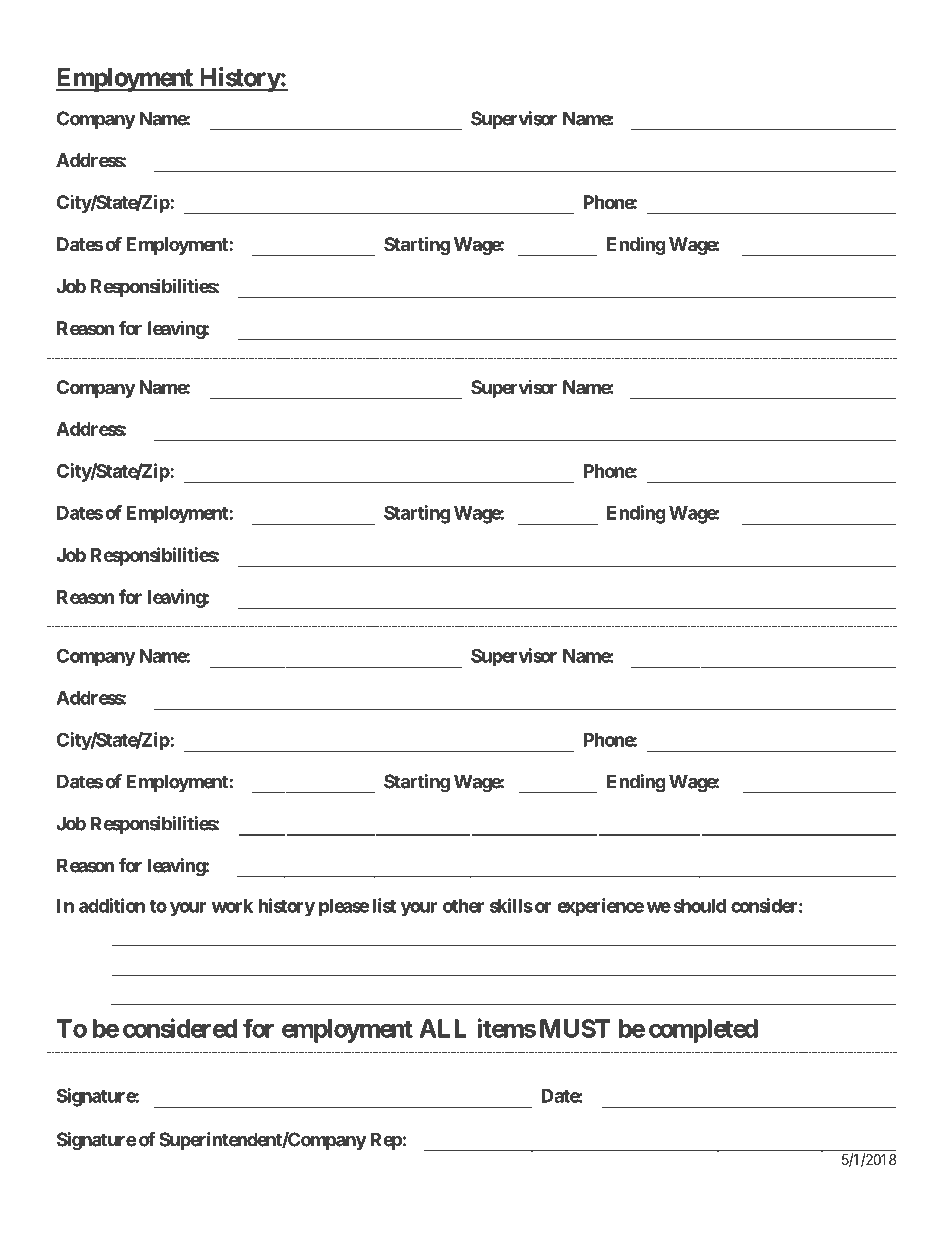 This document has height=1233, width=952. I want to click on completed, so click(703, 1031).
